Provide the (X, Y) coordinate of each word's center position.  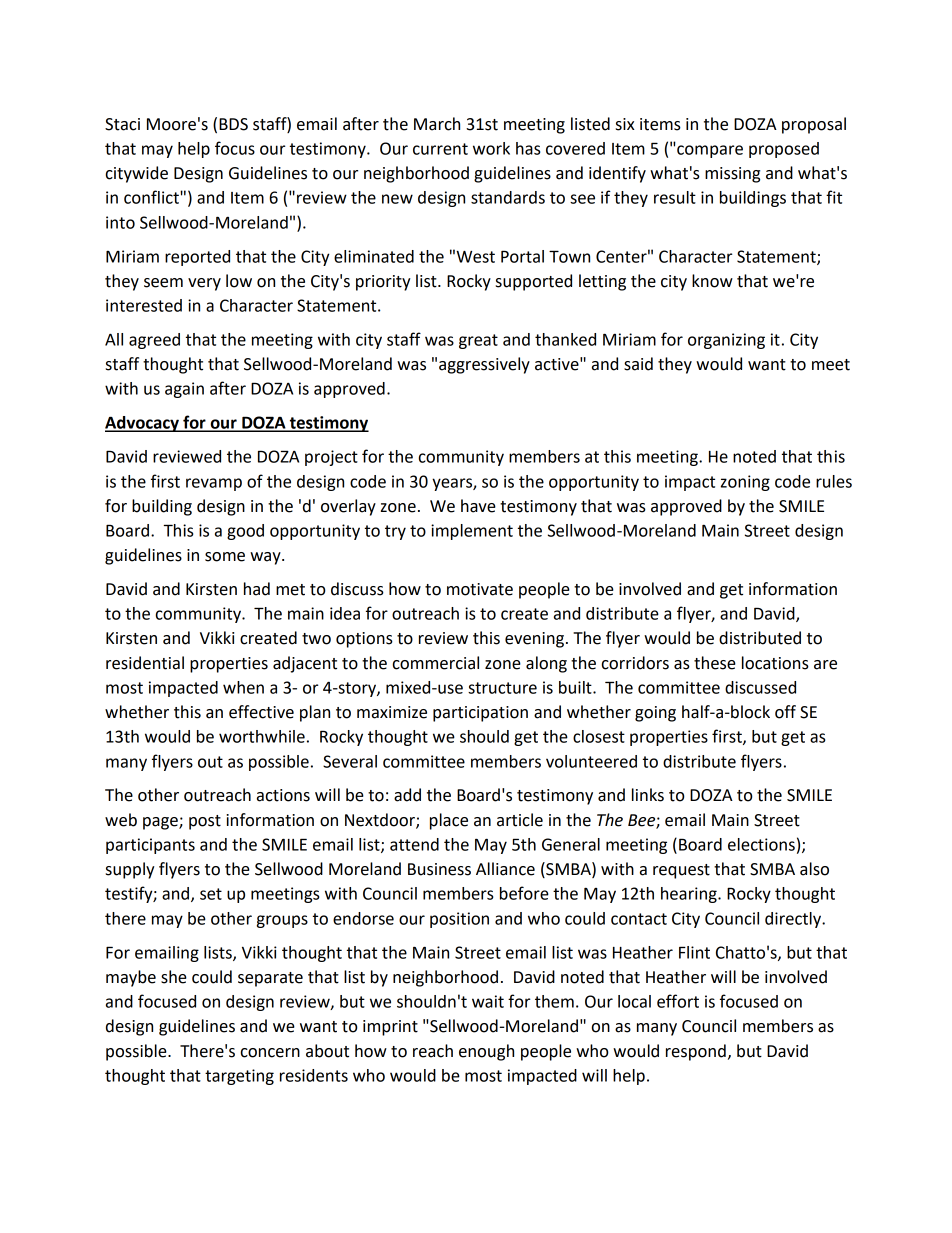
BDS (233, 124)
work (491, 148)
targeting (239, 1077)
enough (486, 1052)
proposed (784, 150)
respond (696, 1052)
